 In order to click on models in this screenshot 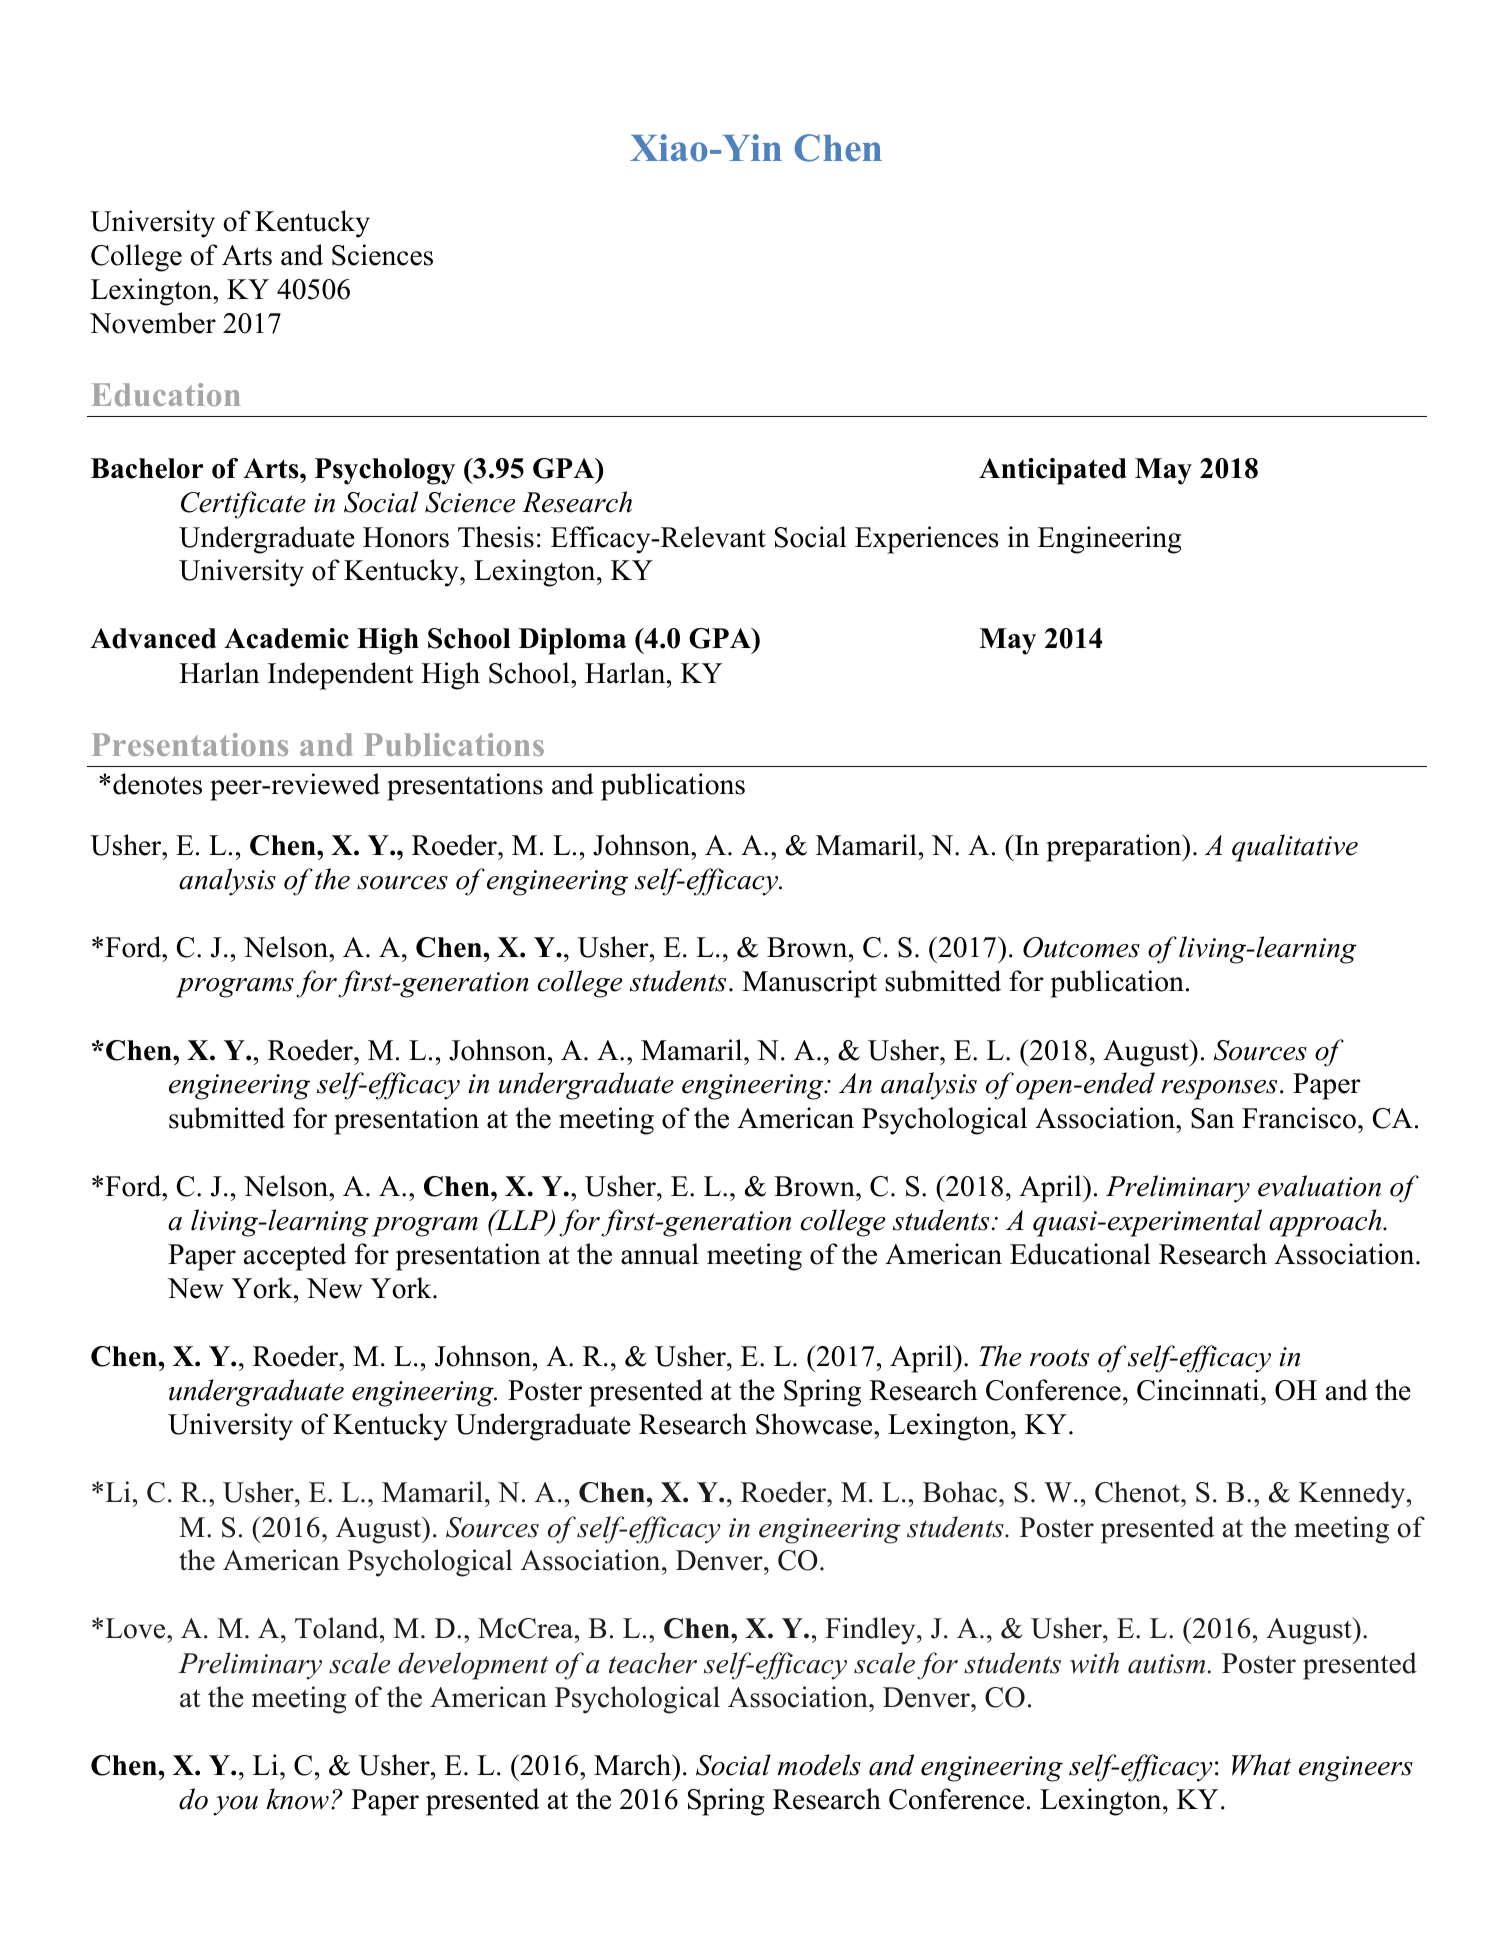, I will do `click(819, 1765)`.
